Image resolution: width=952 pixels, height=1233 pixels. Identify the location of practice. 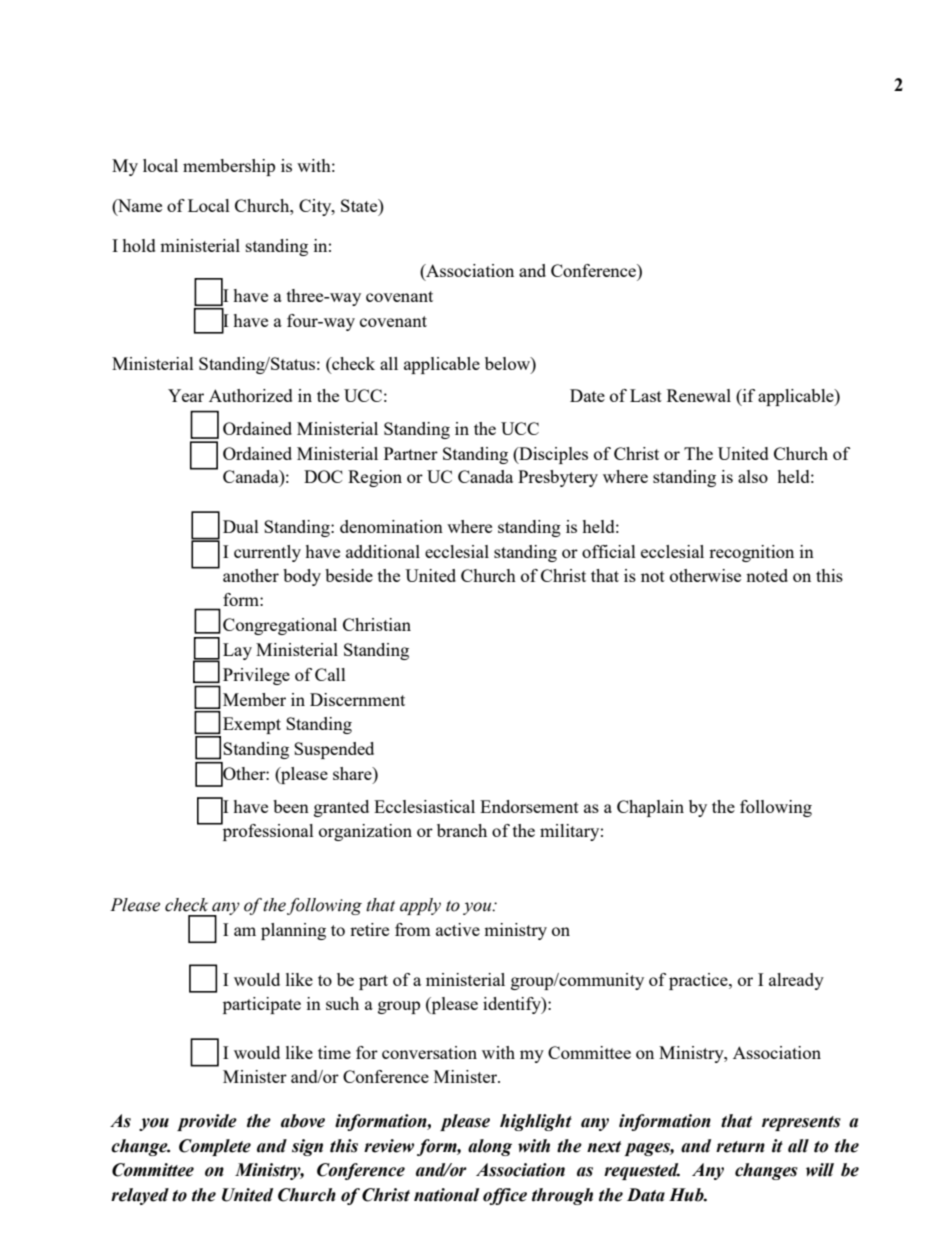
(699, 981).
